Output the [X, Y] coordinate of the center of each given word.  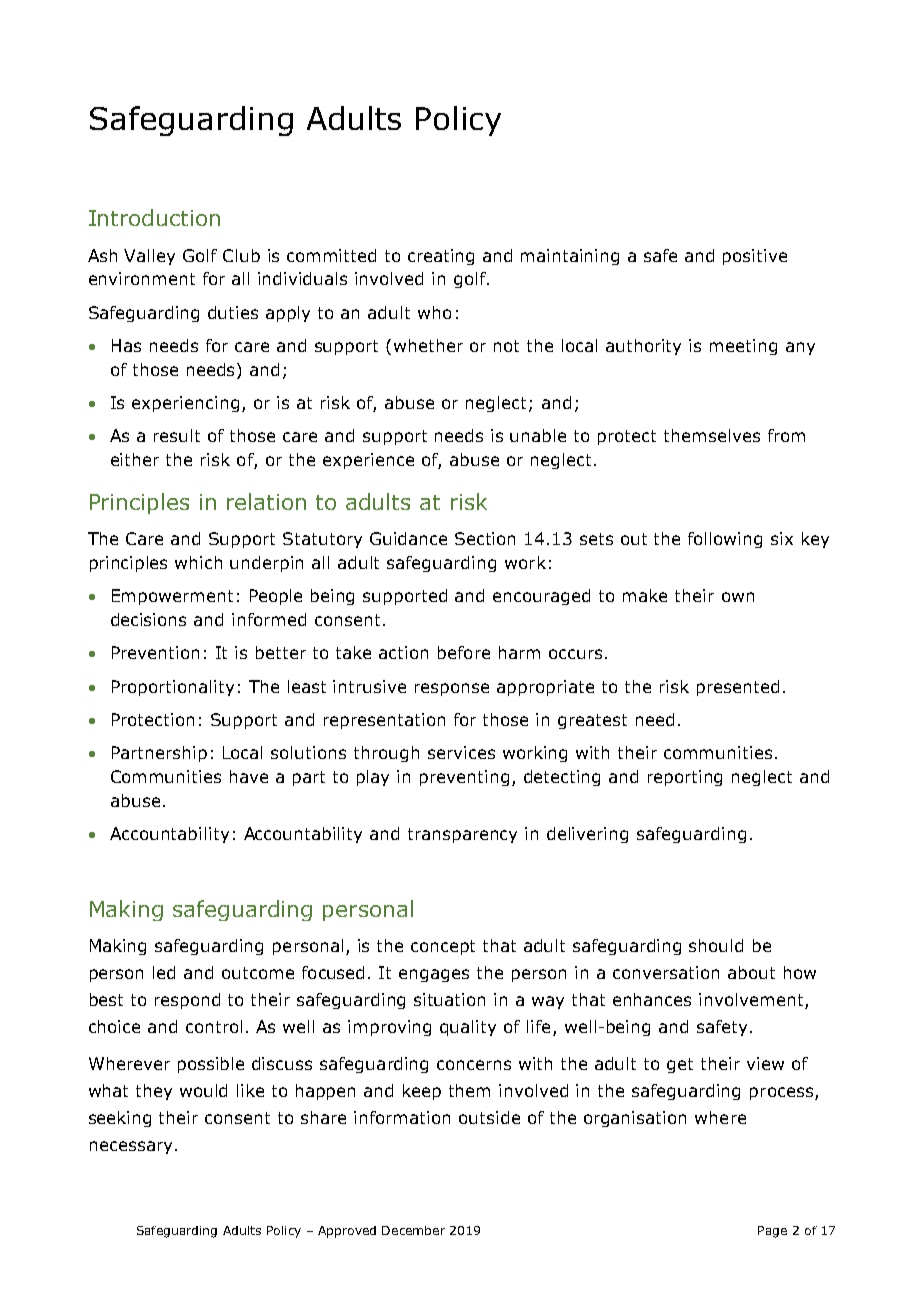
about [751, 972]
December [413, 1230]
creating [441, 257]
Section [485, 538]
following [725, 540]
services [461, 752]
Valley [149, 257]
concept [443, 947]
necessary [131, 1147]
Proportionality [173, 688]
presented [738, 688]
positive [755, 257]
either [135, 459]
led [164, 972]
